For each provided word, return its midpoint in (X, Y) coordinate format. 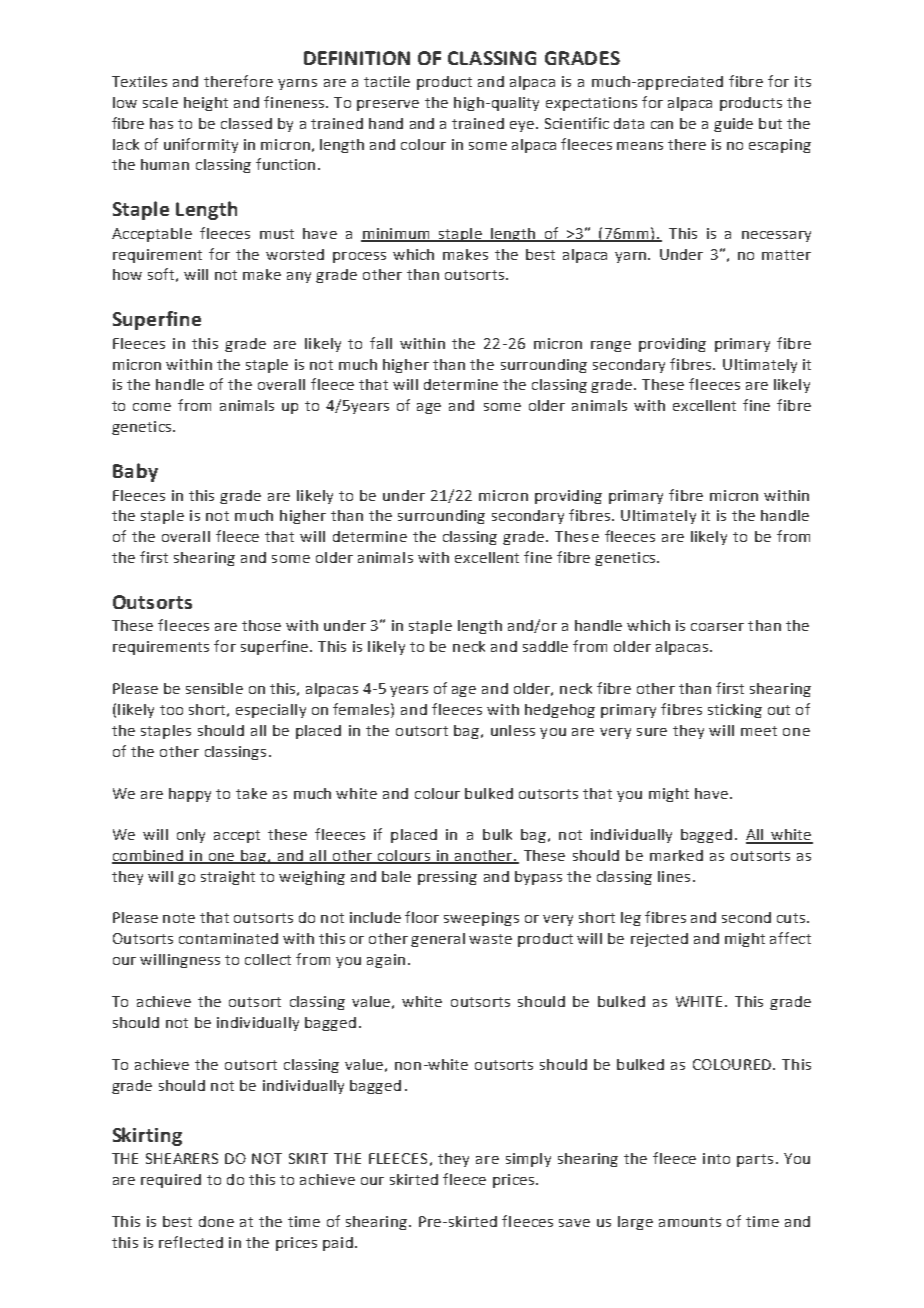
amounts (690, 1222)
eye (523, 126)
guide (733, 125)
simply (528, 1160)
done (216, 1221)
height (206, 104)
